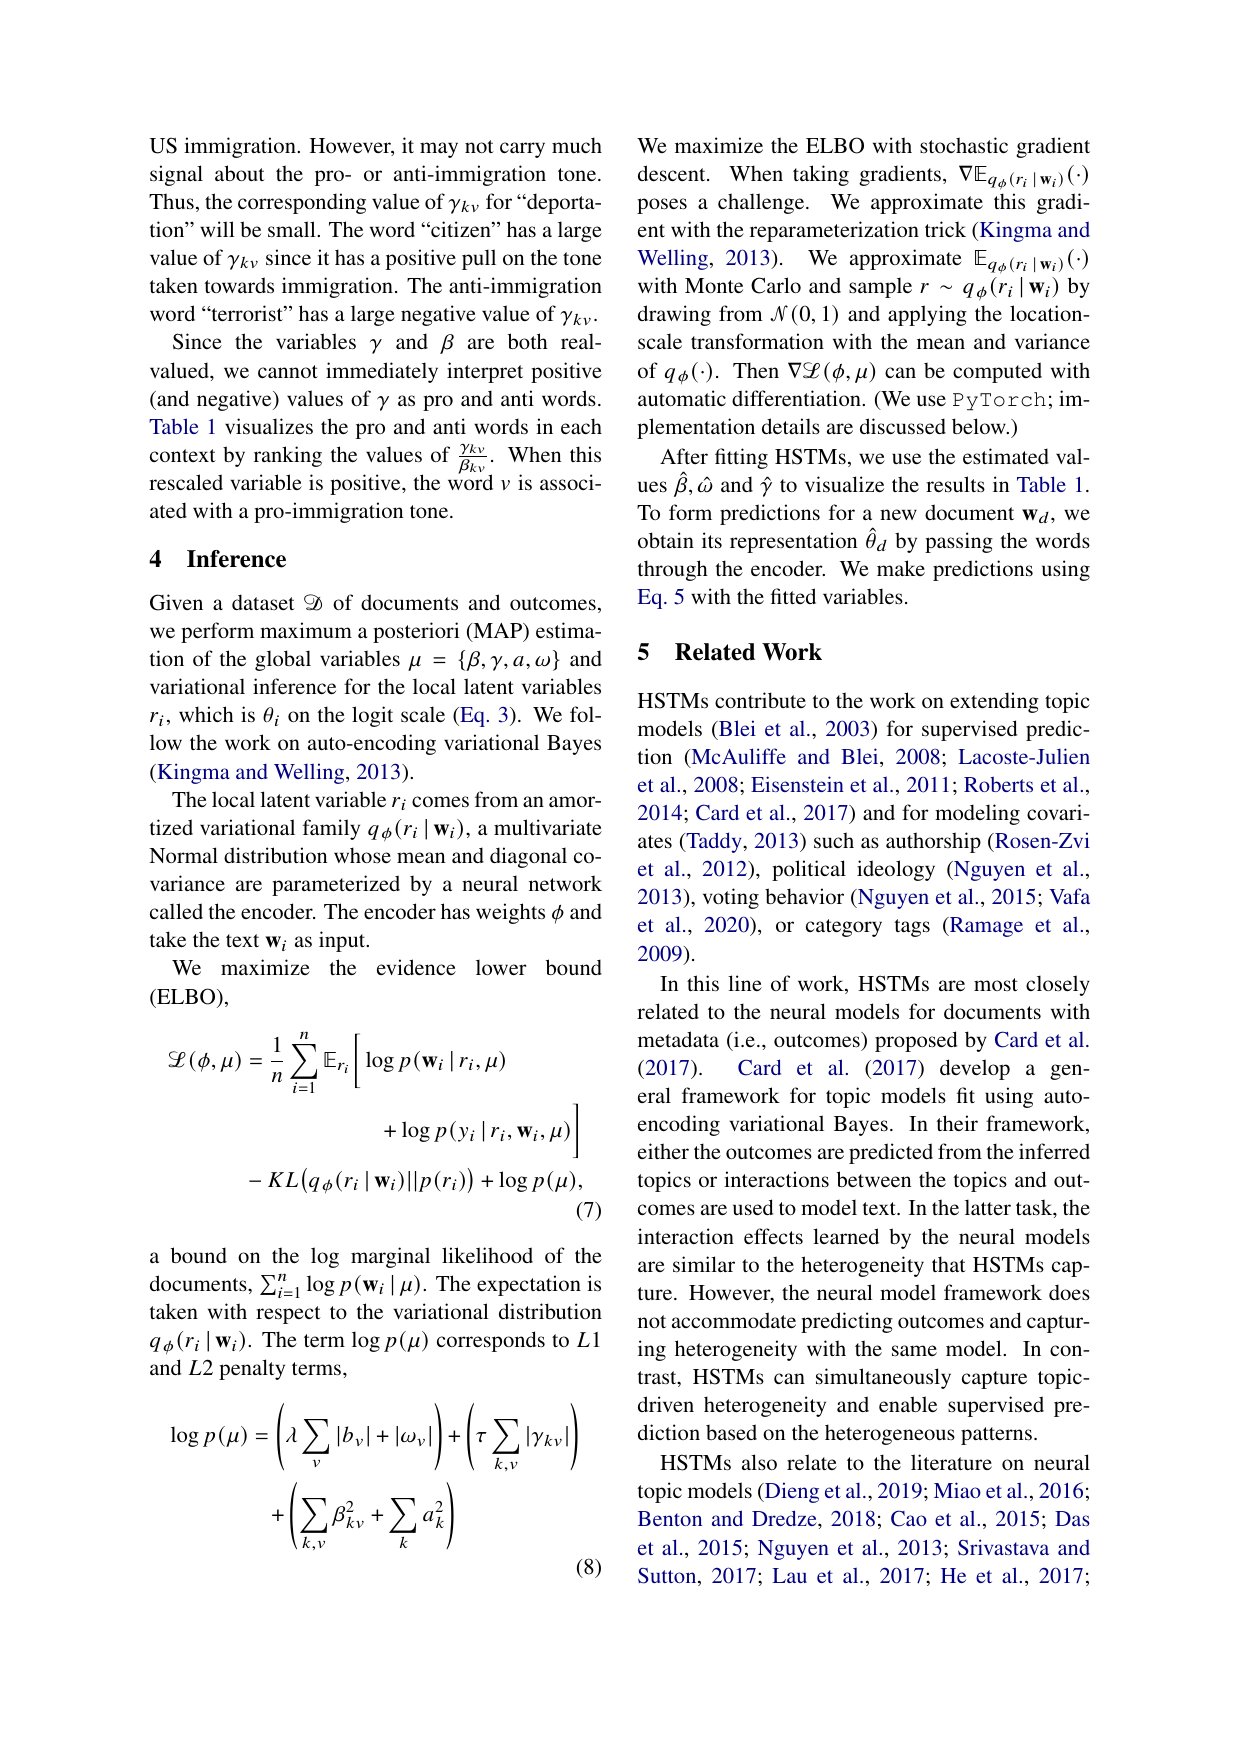  What do you see at coordinates (957, 1490) in the document?
I see `Miao` at bounding box center [957, 1490].
